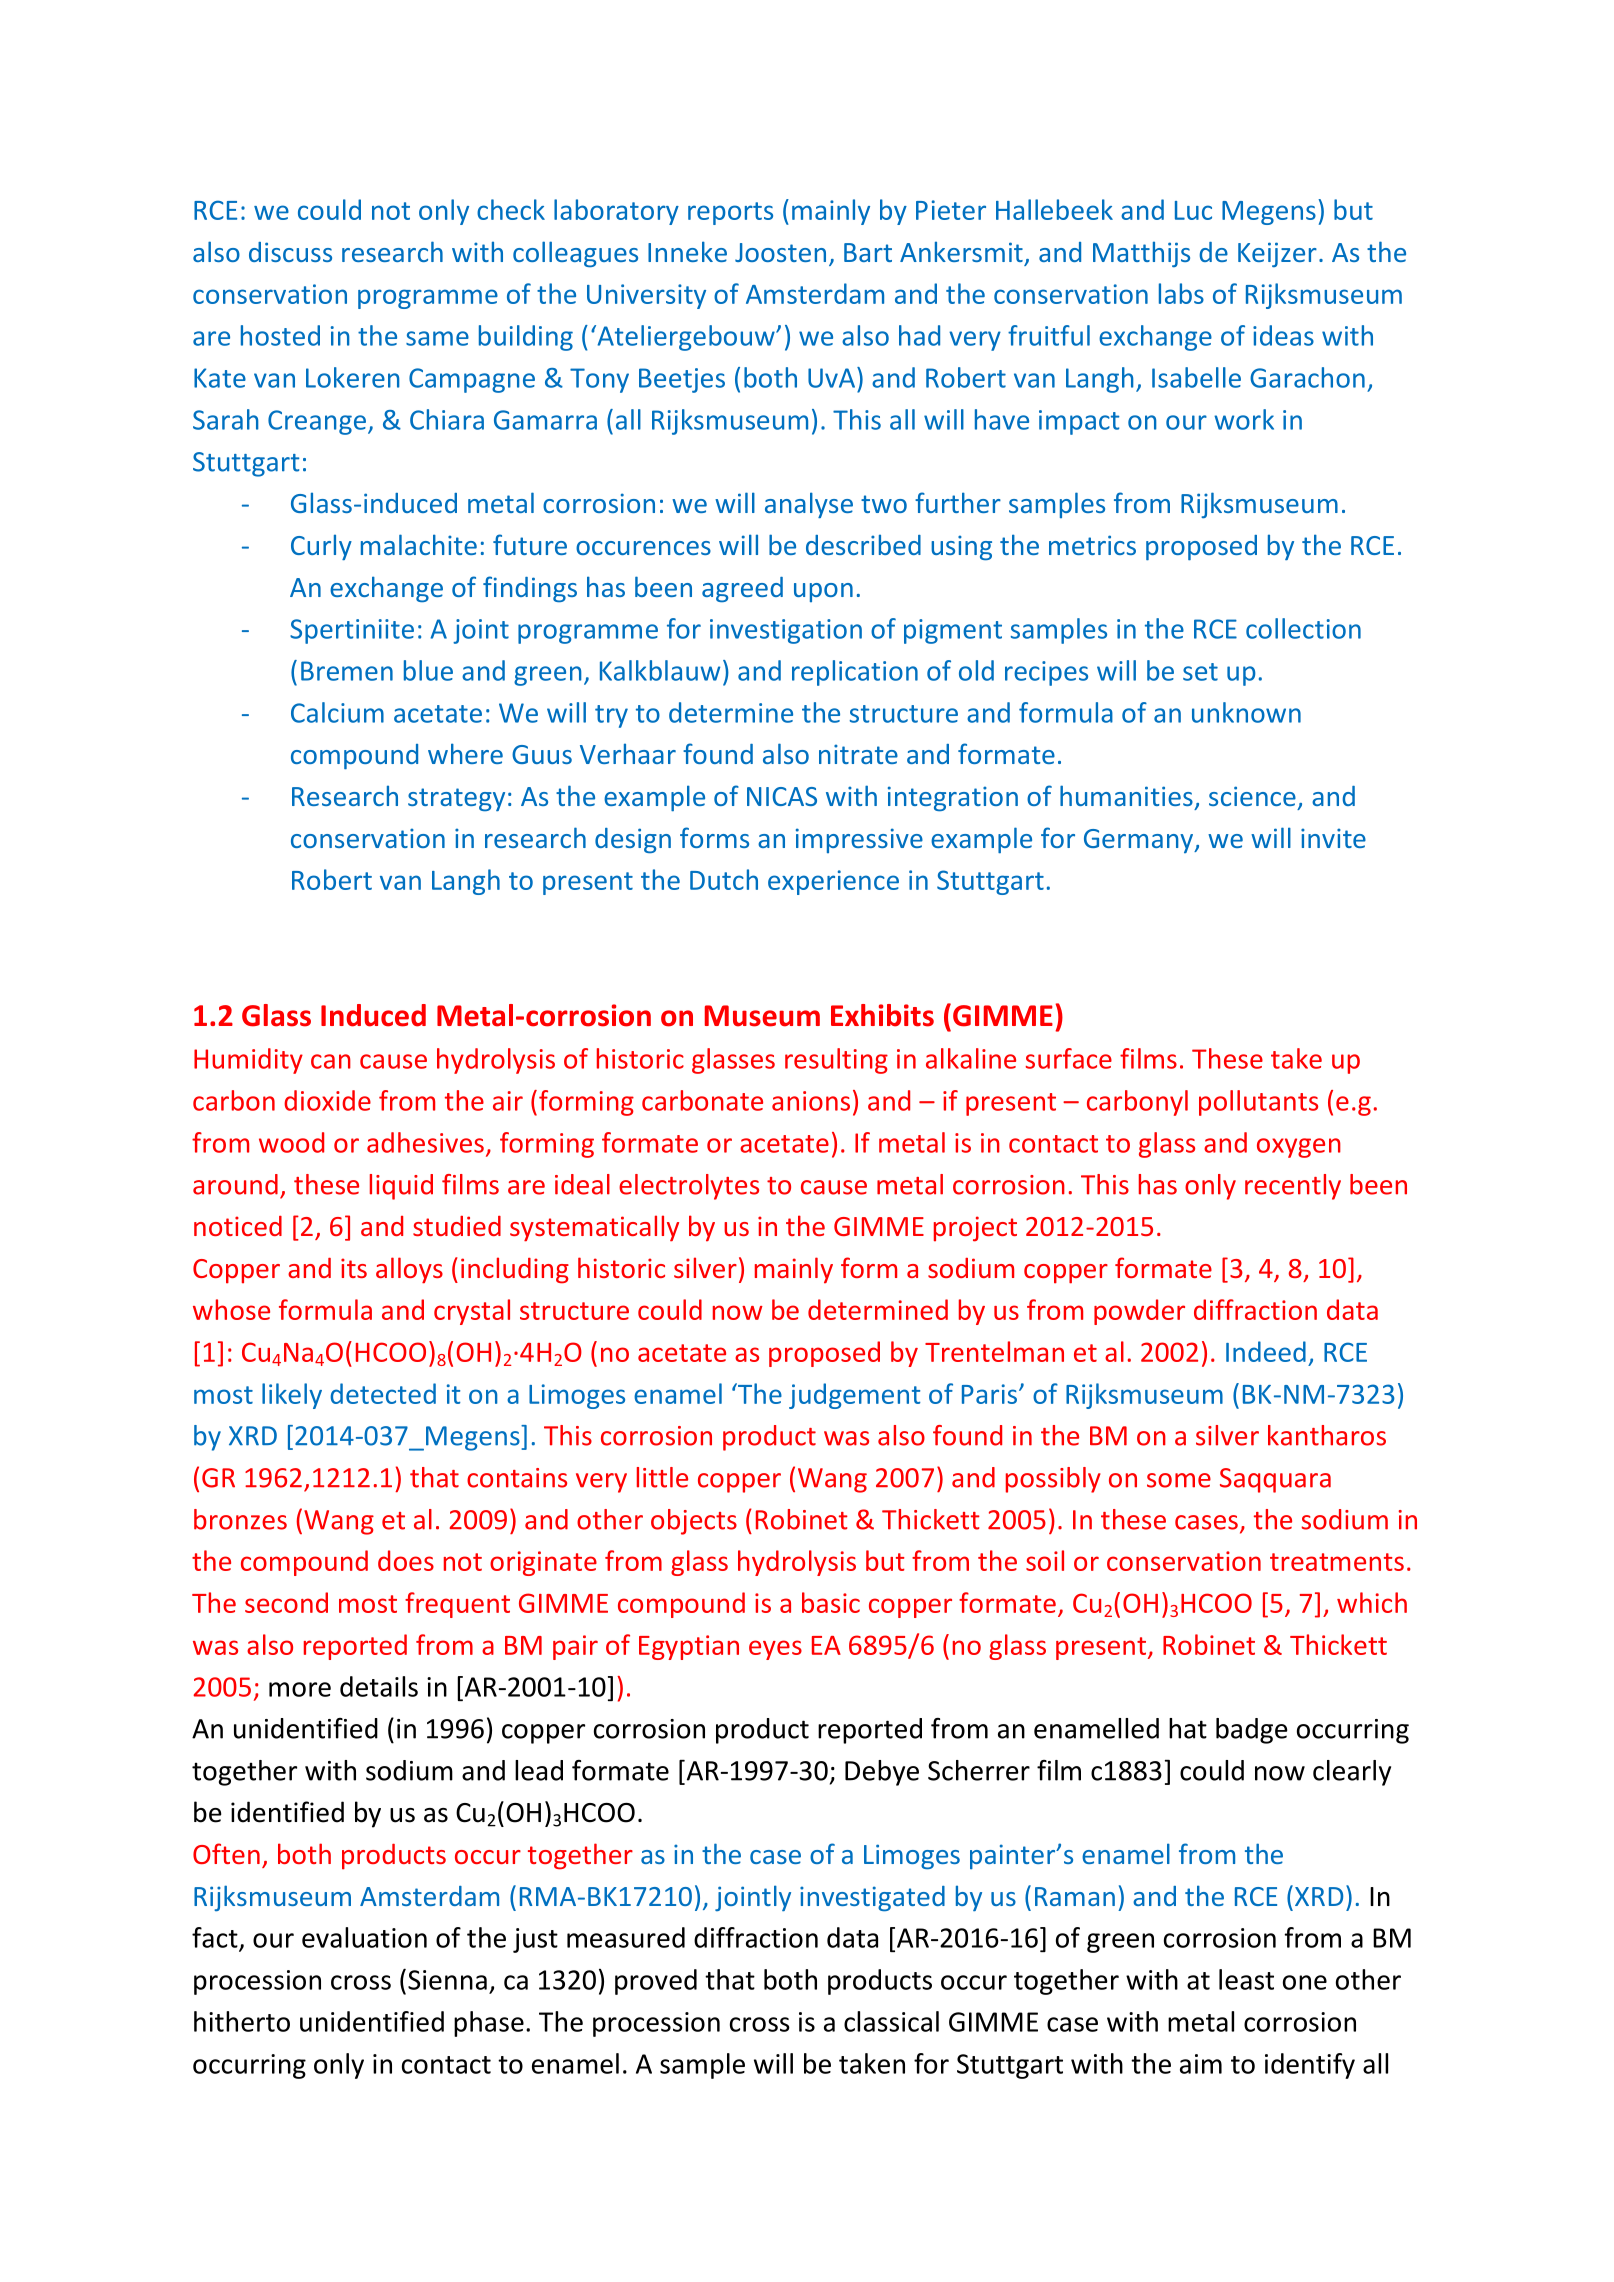 The width and height of the image is (1614, 2282). I want to click on least, so click(1246, 1979).
